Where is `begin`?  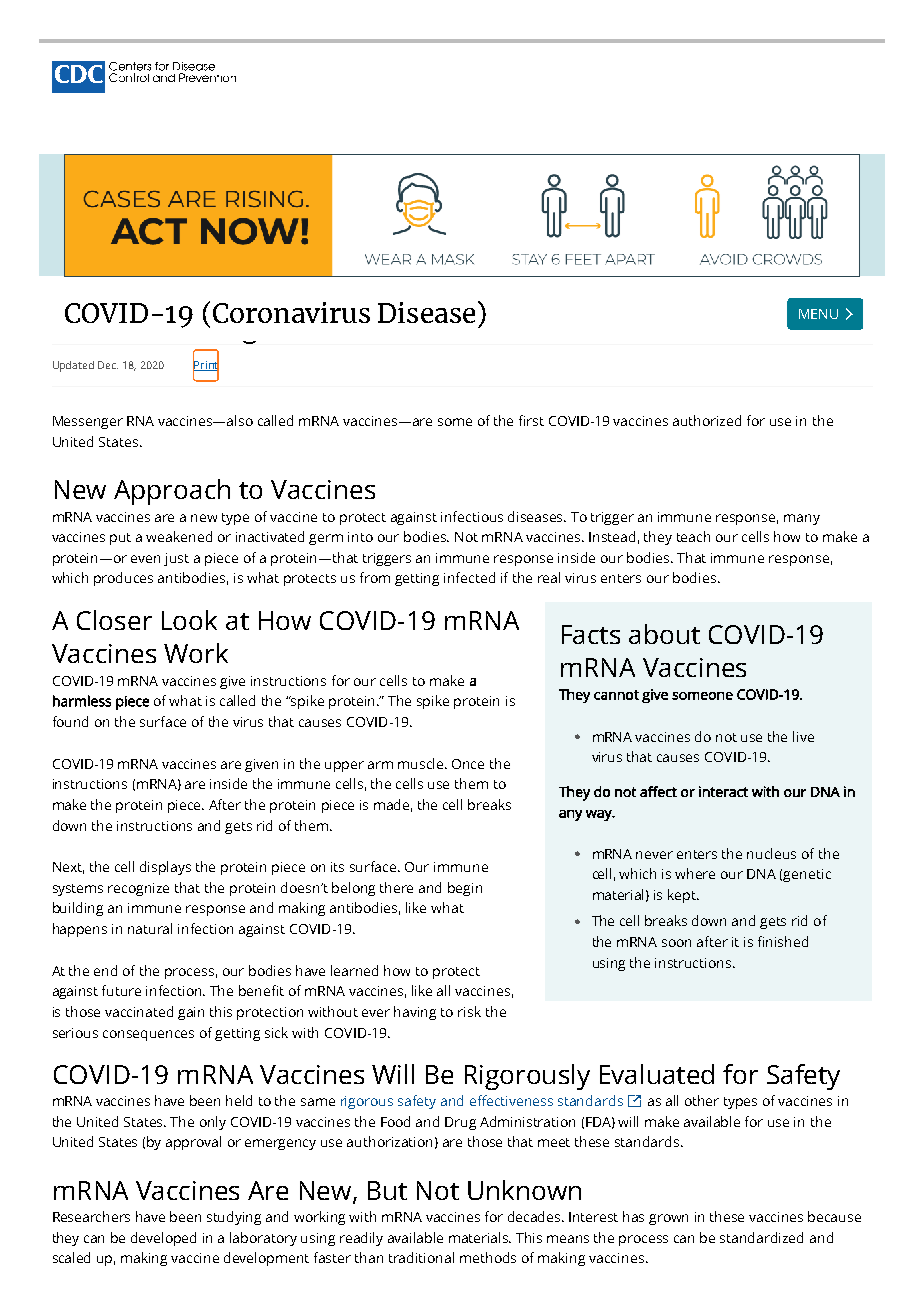 begin is located at coordinates (465, 889).
